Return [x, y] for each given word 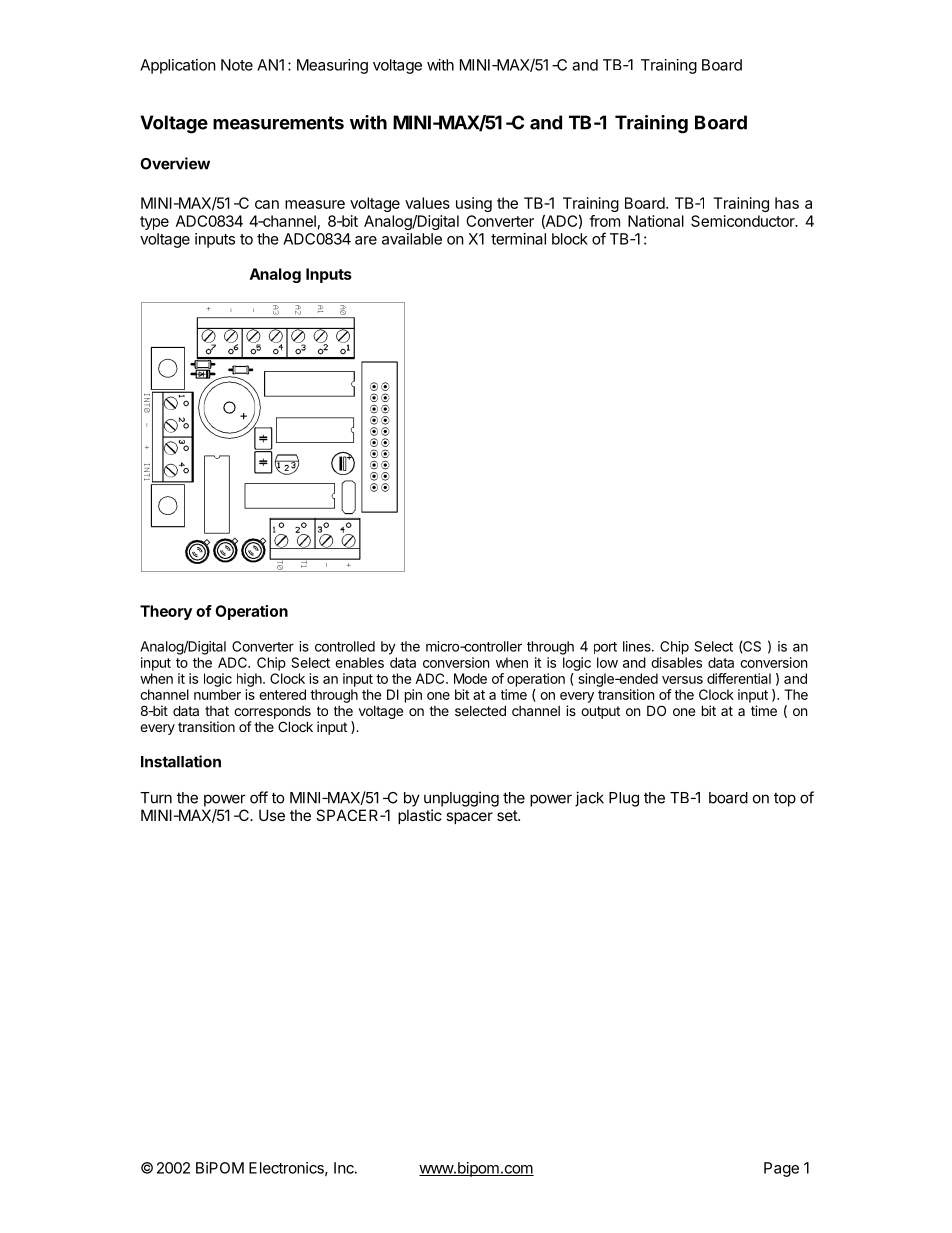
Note [237, 65]
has [787, 203]
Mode [470, 678]
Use [272, 815]
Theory [166, 612]
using [474, 204]
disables [676, 662]
